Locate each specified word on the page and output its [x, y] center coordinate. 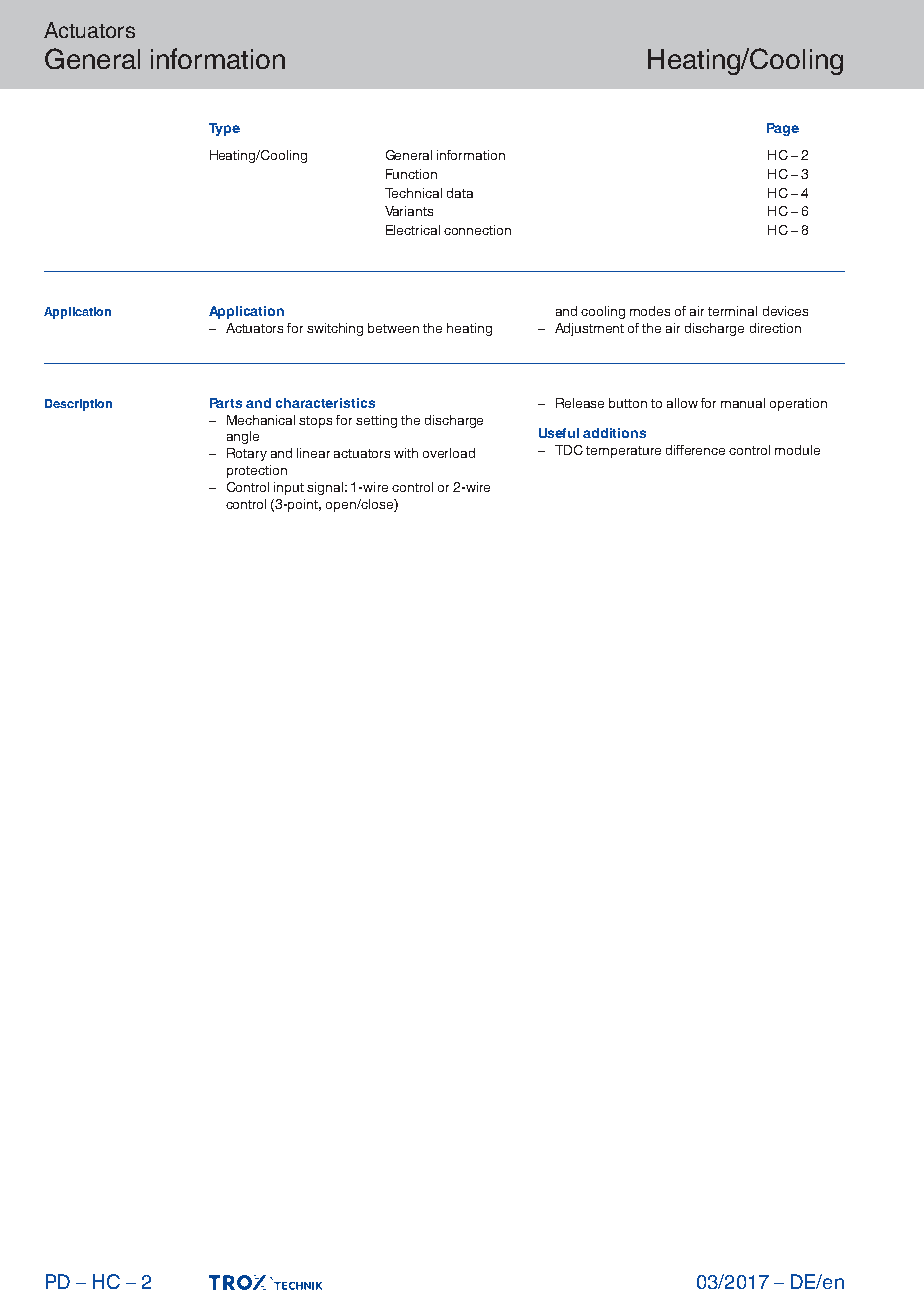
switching [335, 329]
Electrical [413, 230]
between [393, 328]
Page [783, 129]
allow [682, 403]
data [460, 193]
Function [411, 174]
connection [477, 230]
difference [695, 450]
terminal [732, 311]
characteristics [325, 403]
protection [257, 471]
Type [224, 129]
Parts [226, 403]
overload [449, 453]
